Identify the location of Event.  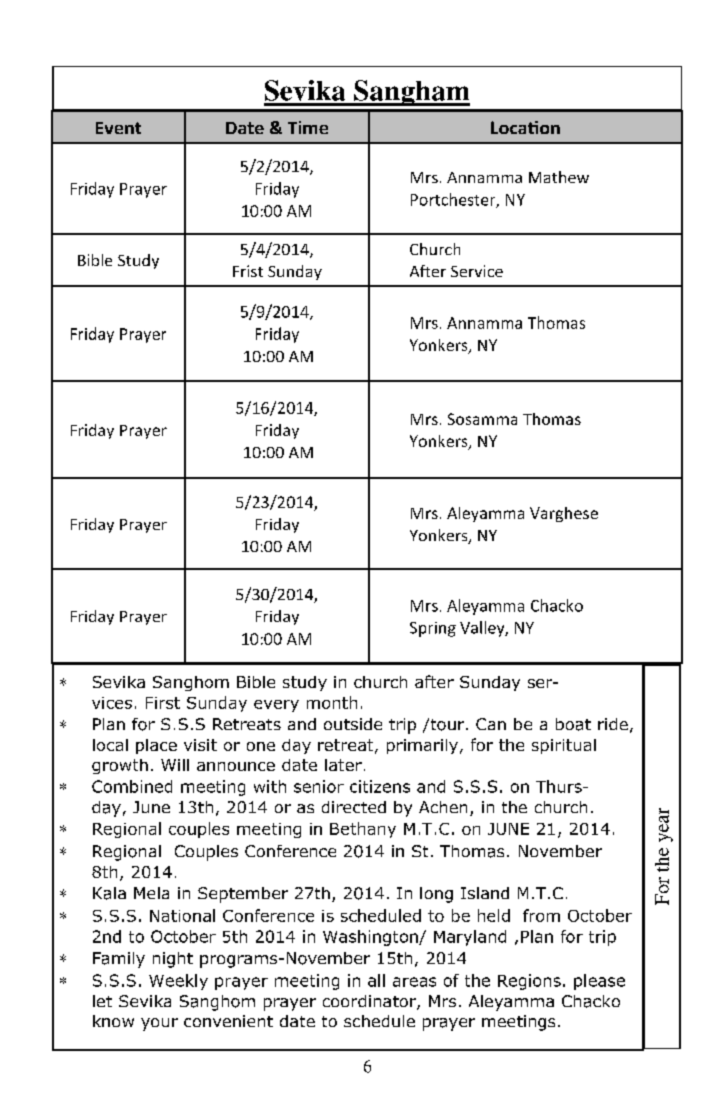
(118, 128).
